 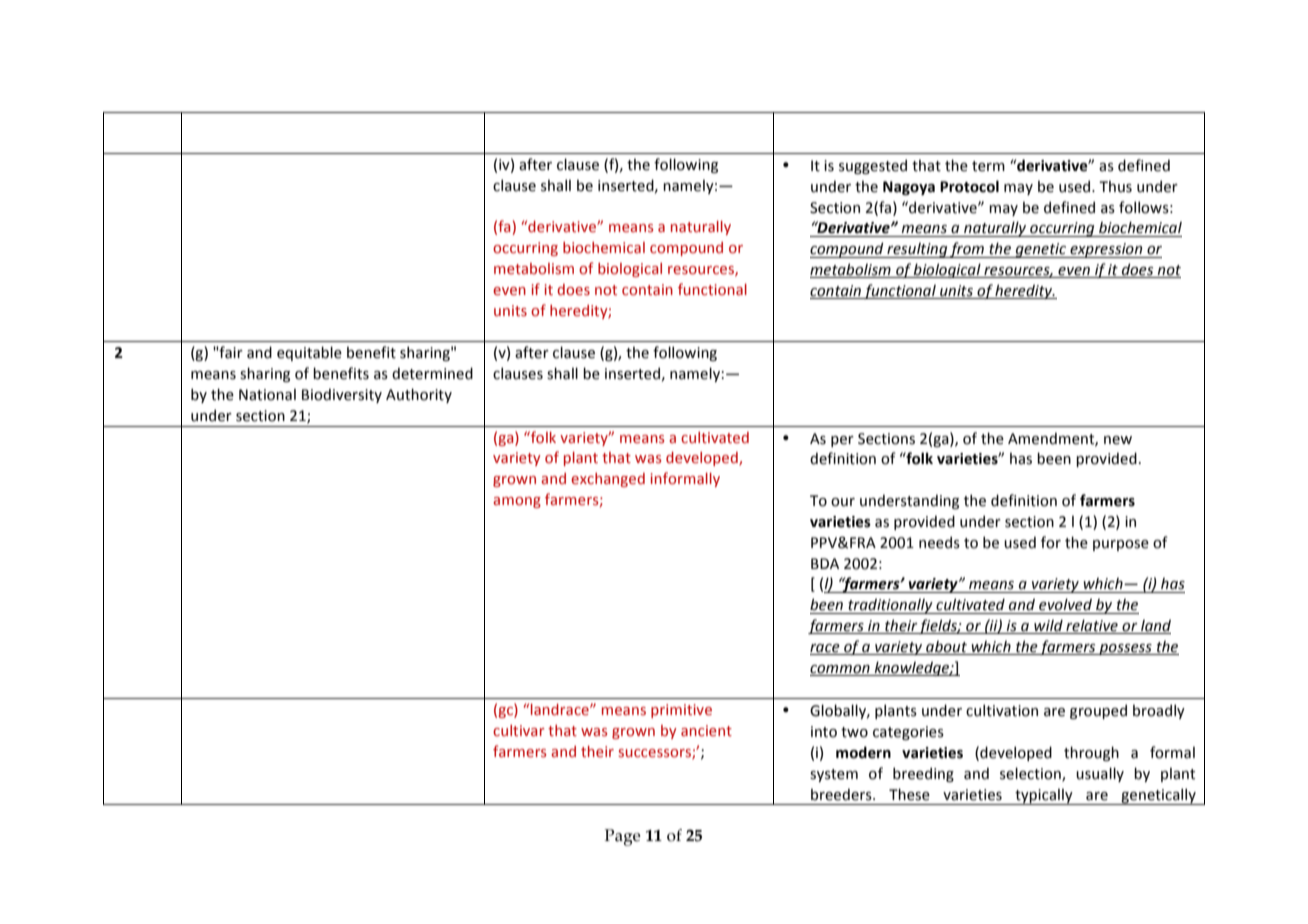 What do you see at coordinates (1044, 797) in the image?
I see `typically` at bounding box center [1044, 797].
